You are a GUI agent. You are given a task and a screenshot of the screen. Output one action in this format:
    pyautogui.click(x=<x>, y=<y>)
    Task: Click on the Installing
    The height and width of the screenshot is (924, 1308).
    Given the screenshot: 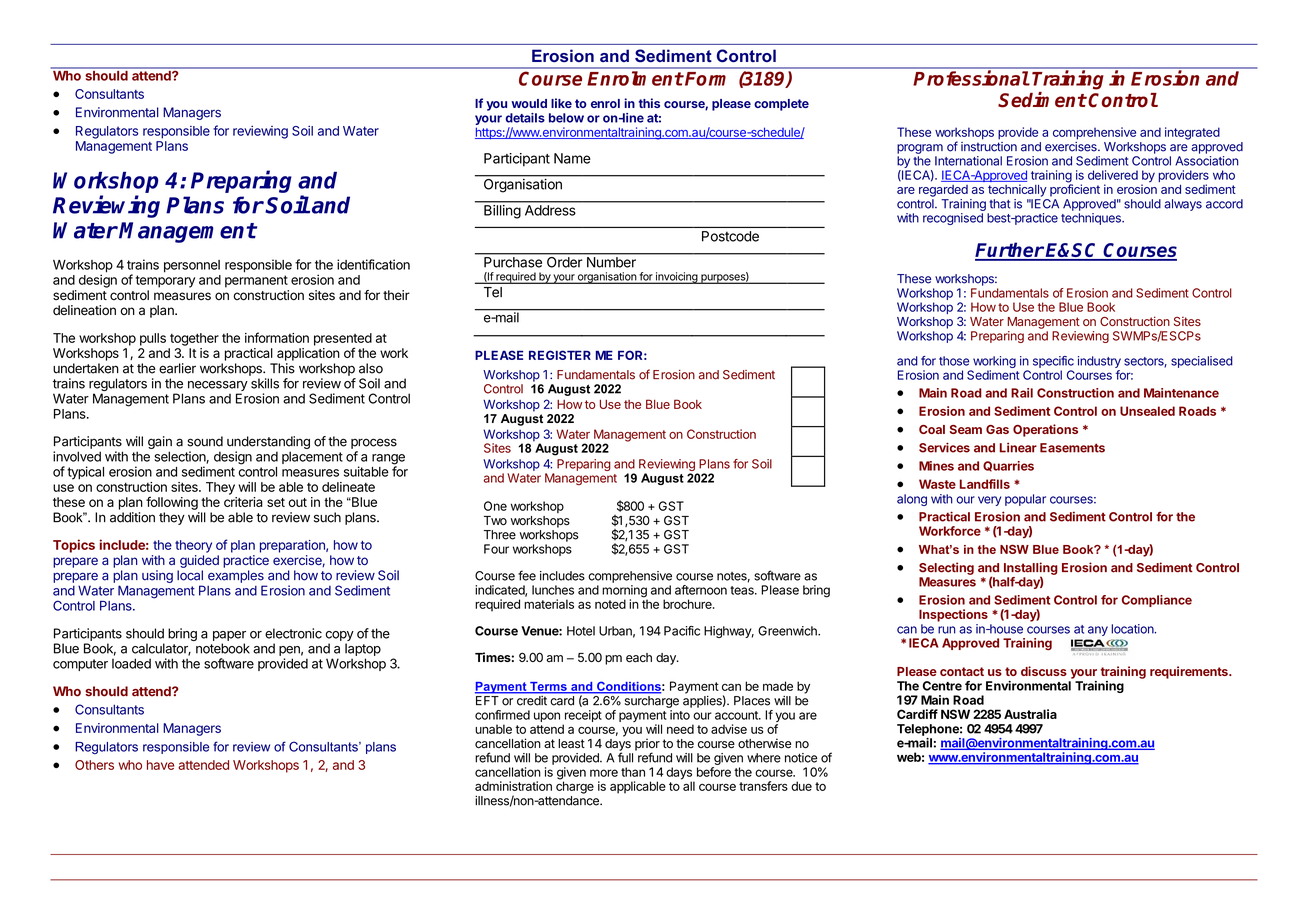 What is the action you would take?
    pyautogui.click(x=1031, y=569)
